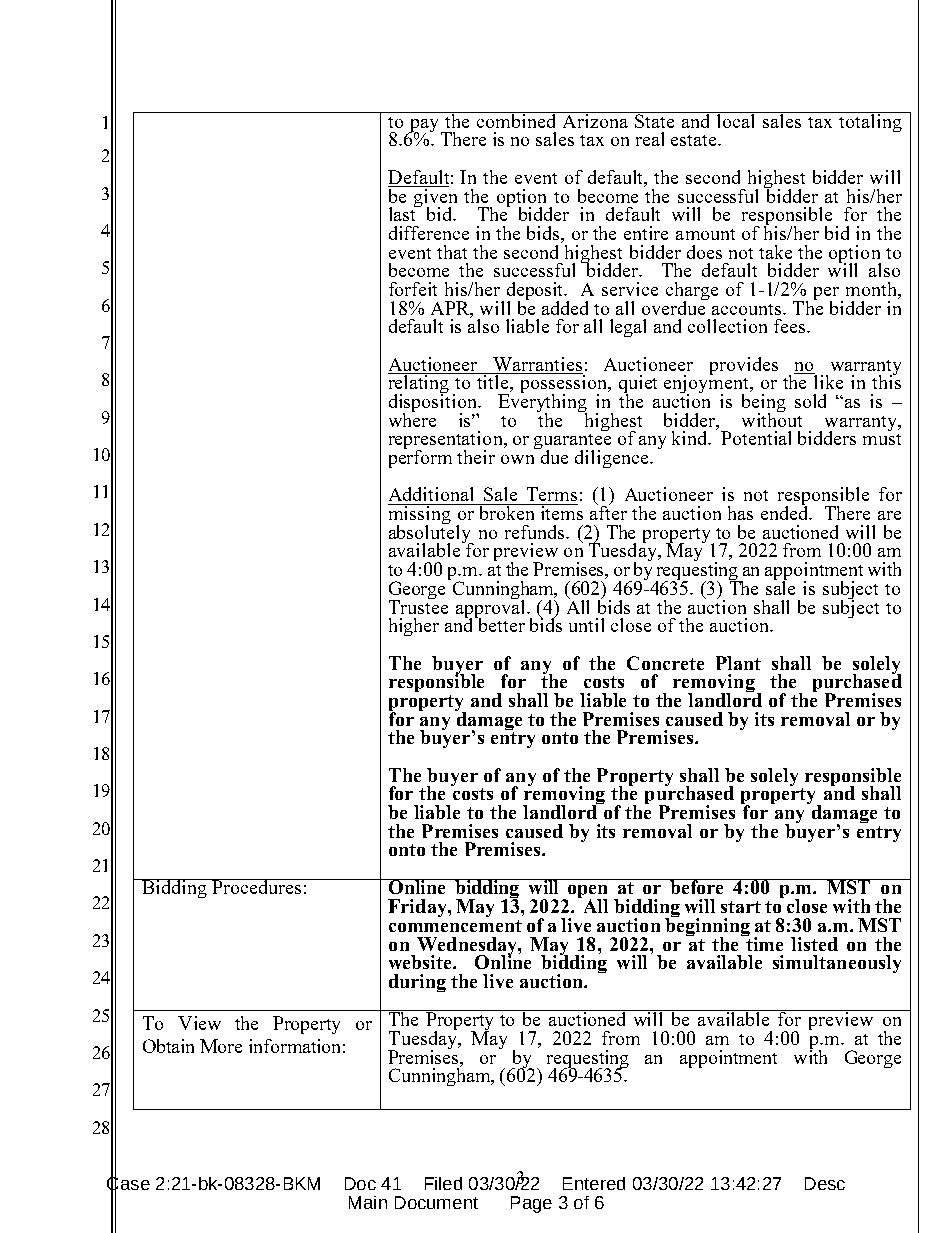 The height and width of the document is (1233, 952). What do you see at coordinates (420, 515) in the document?
I see `missing` at bounding box center [420, 515].
